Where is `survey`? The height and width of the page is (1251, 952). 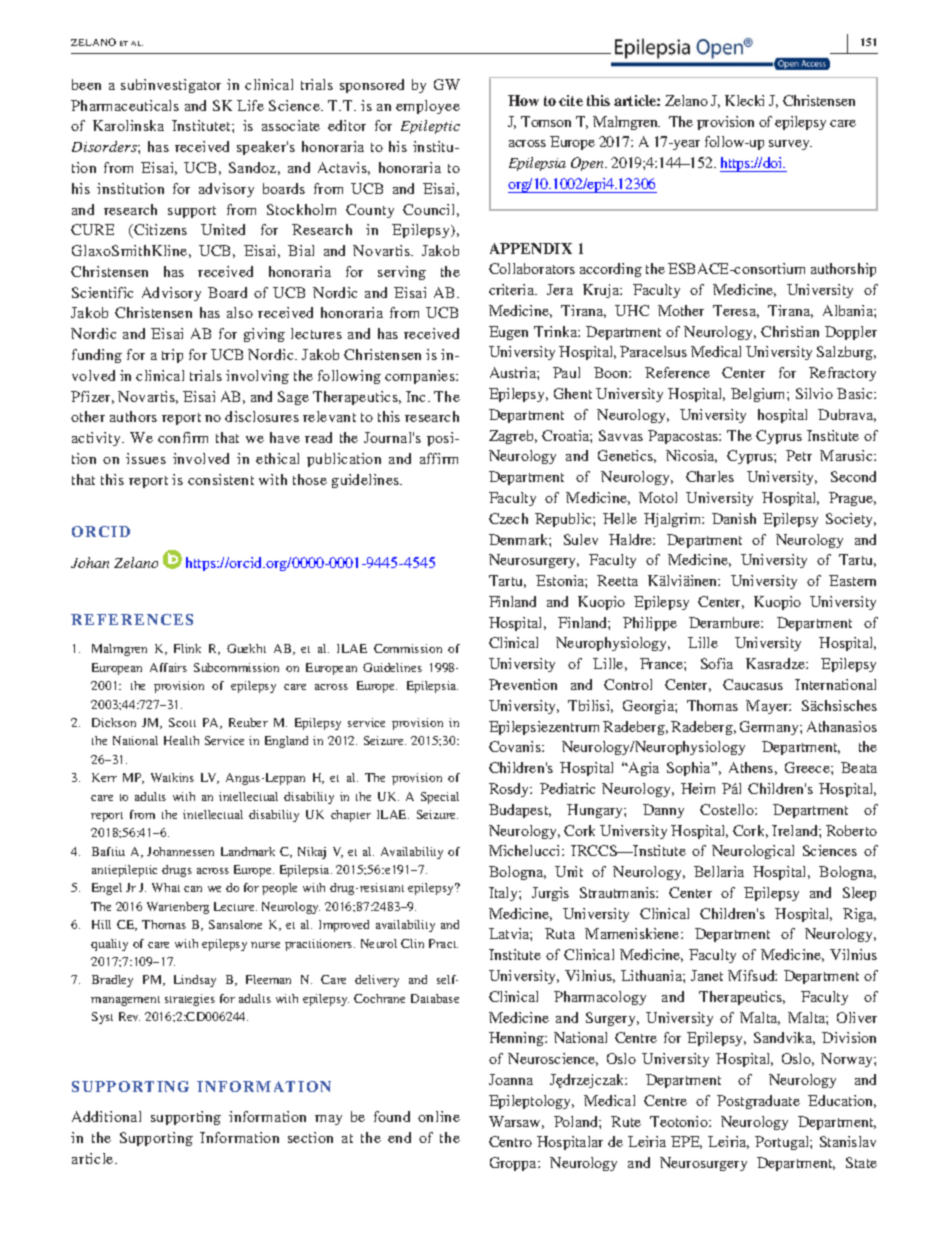 survey is located at coordinates (790, 145).
